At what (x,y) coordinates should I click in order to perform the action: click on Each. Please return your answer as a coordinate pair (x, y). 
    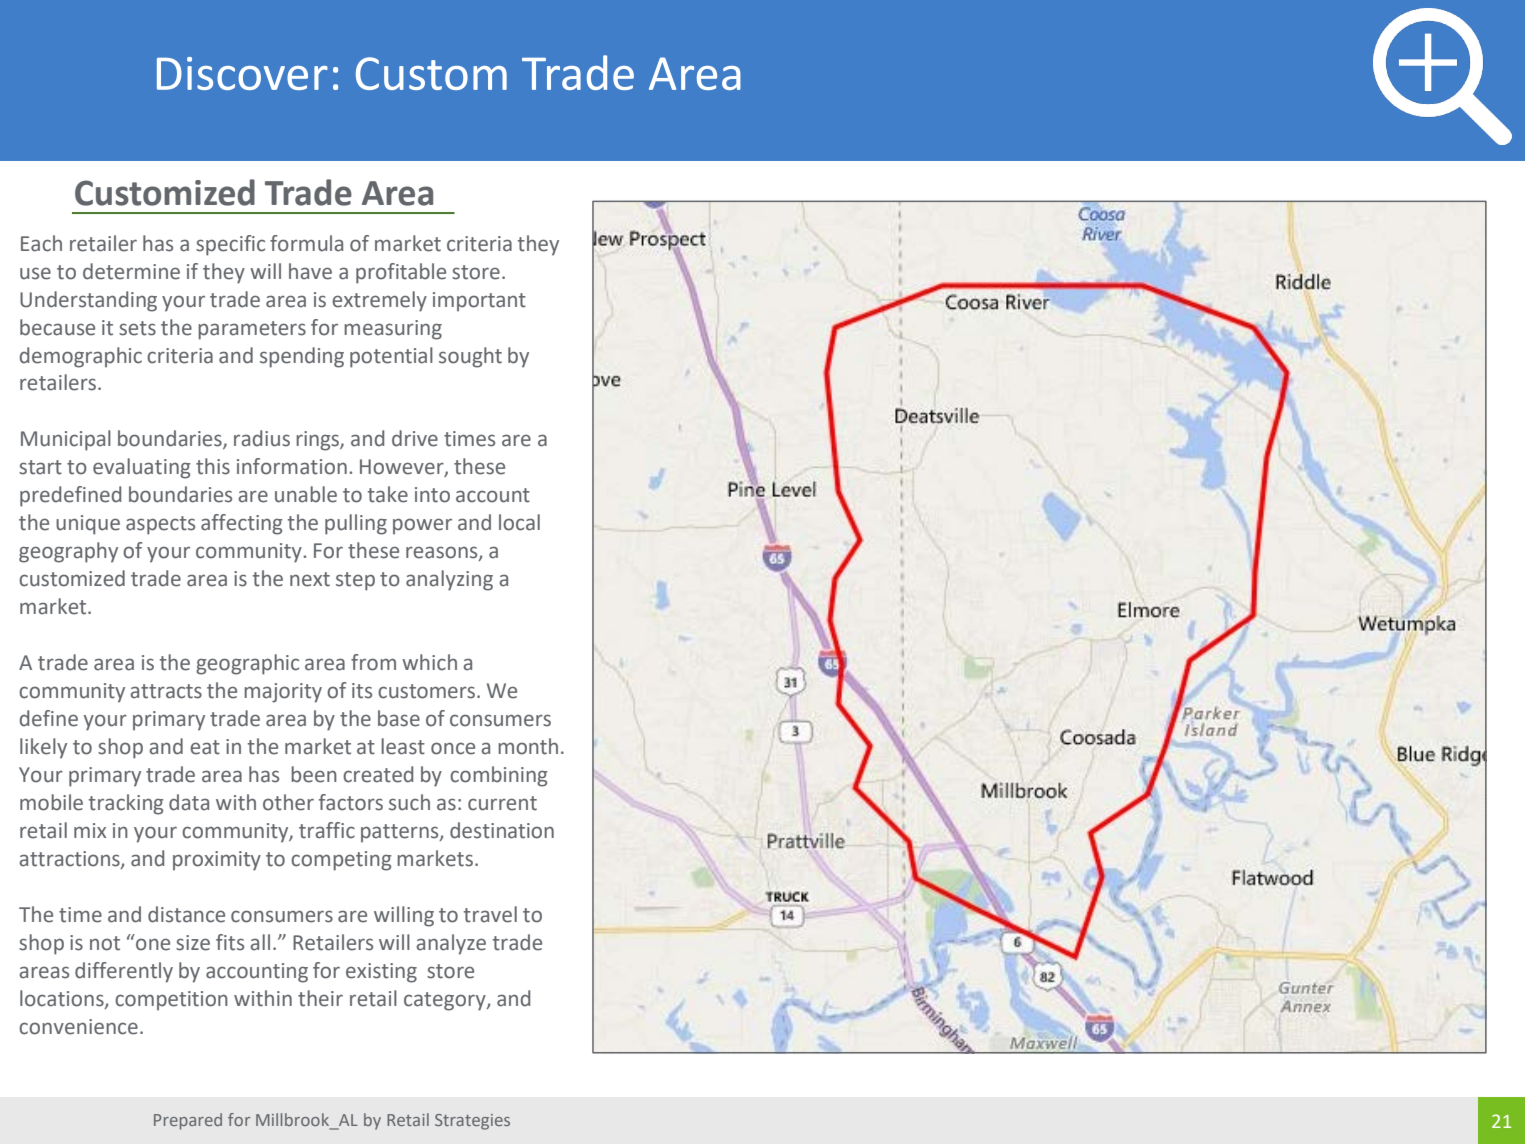
    Looking at the image, I should click on (41, 243).
